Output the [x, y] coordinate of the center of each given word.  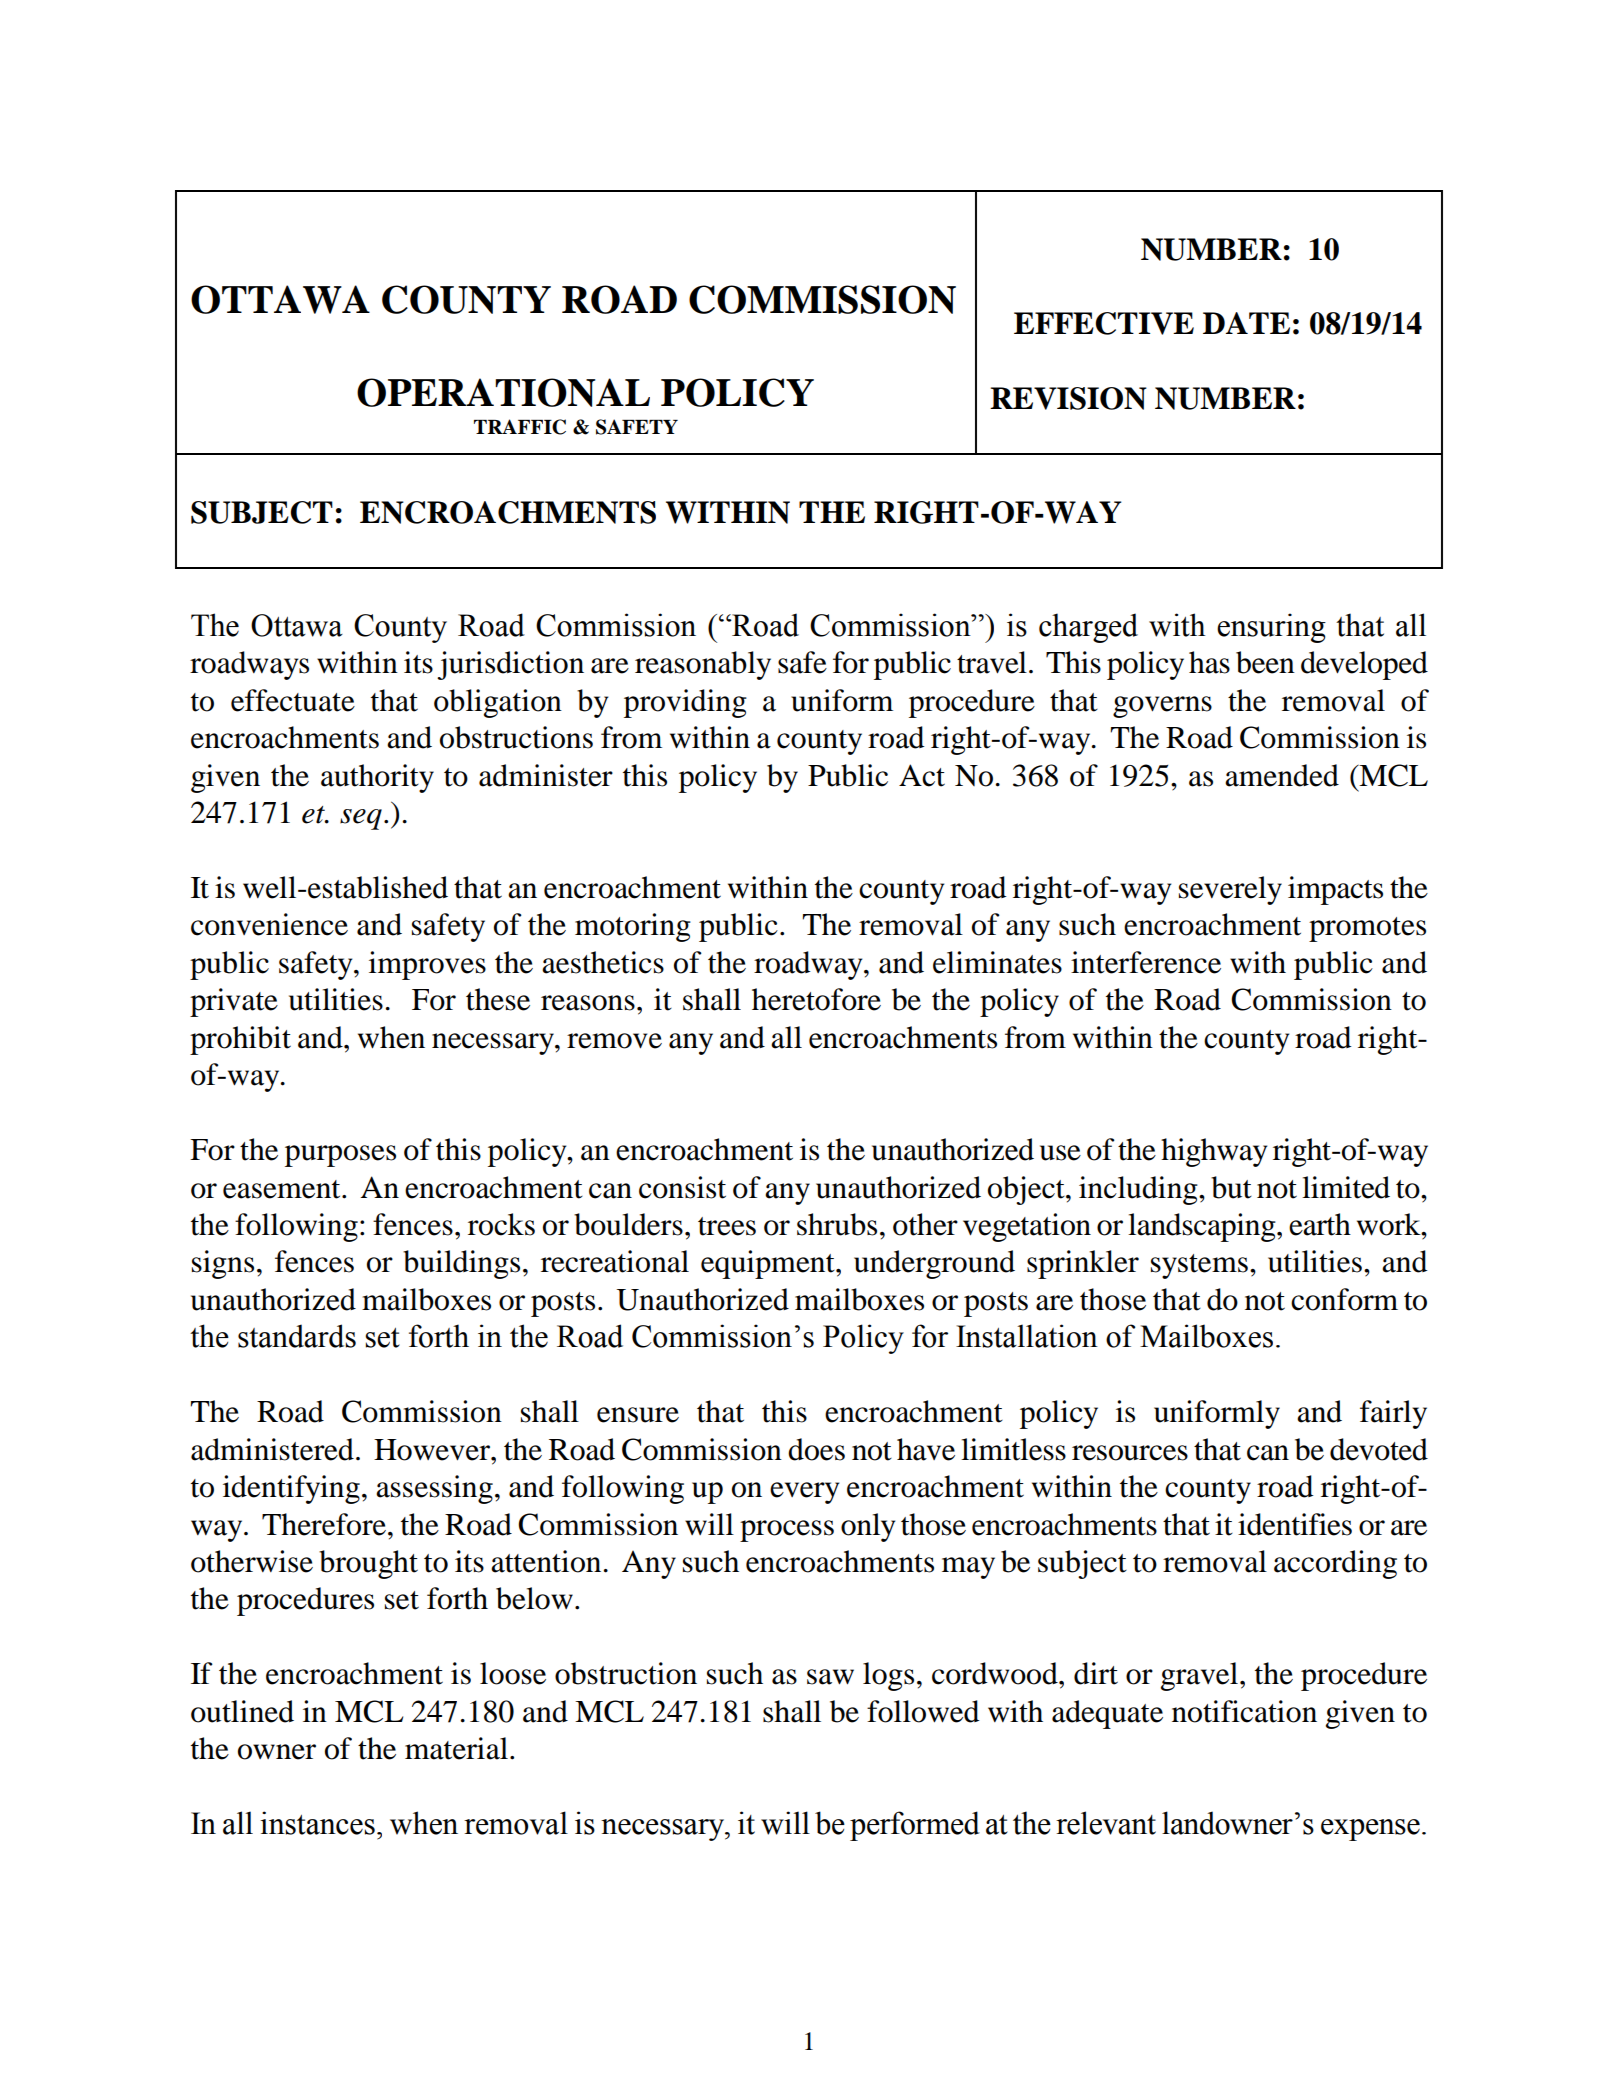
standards [297, 1336]
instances [317, 1823]
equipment [769, 1264]
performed [915, 1826]
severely [1230, 890]
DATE [1246, 323]
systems [1199, 1266]
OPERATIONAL [503, 392]
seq [361, 819]
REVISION [1068, 398]
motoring [633, 927]
